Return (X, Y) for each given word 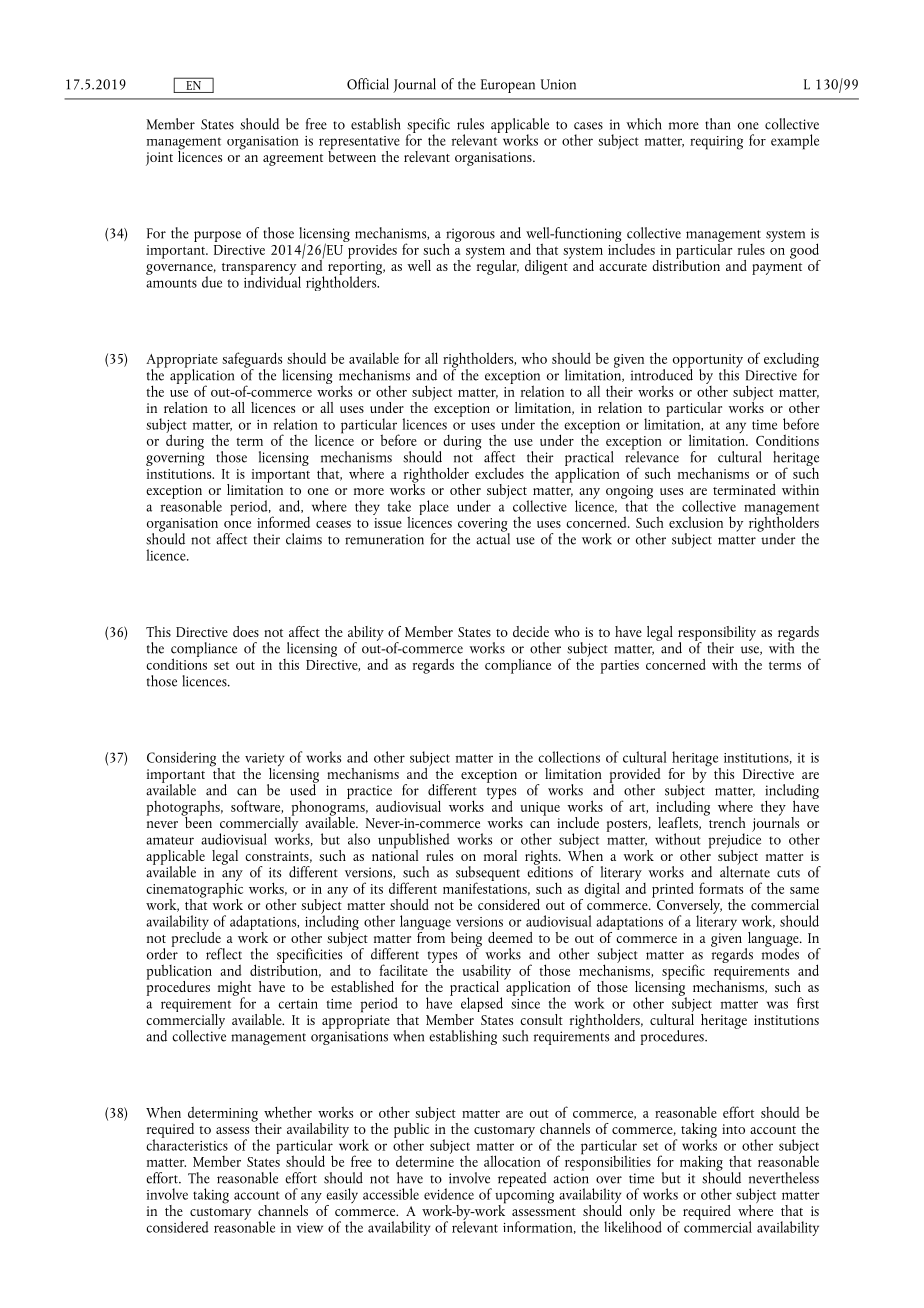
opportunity (708, 362)
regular (498, 267)
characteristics (187, 1143)
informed (283, 522)
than (718, 124)
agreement (293, 160)
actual (493, 537)
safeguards (253, 361)
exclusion (696, 522)
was (777, 1005)
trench (726, 821)
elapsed (482, 1004)
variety (264, 761)
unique (540, 809)
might (234, 989)
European (508, 86)
